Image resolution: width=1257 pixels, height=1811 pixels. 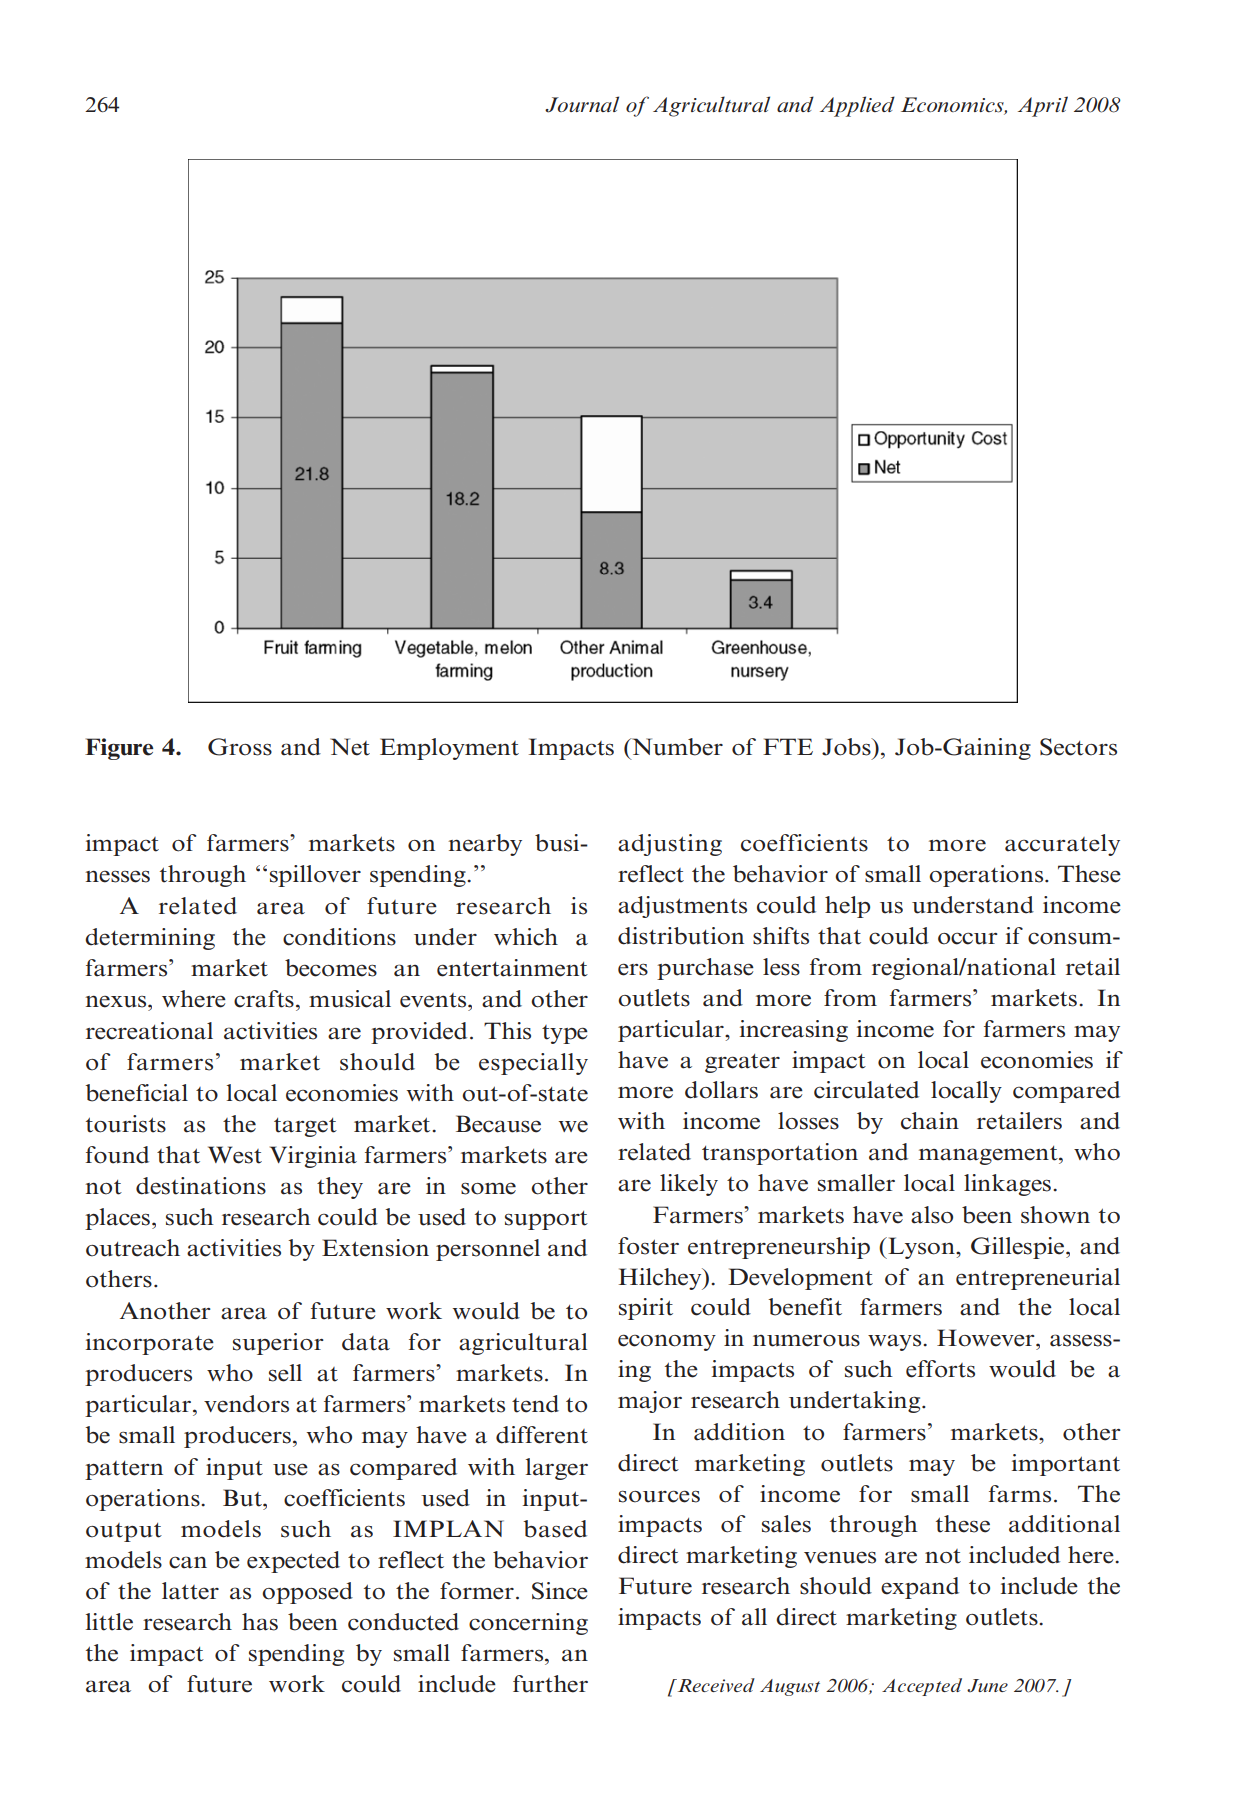 What do you see at coordinates (150, 939) in the page?
I see `determining` at bounding box center [150, 939].
